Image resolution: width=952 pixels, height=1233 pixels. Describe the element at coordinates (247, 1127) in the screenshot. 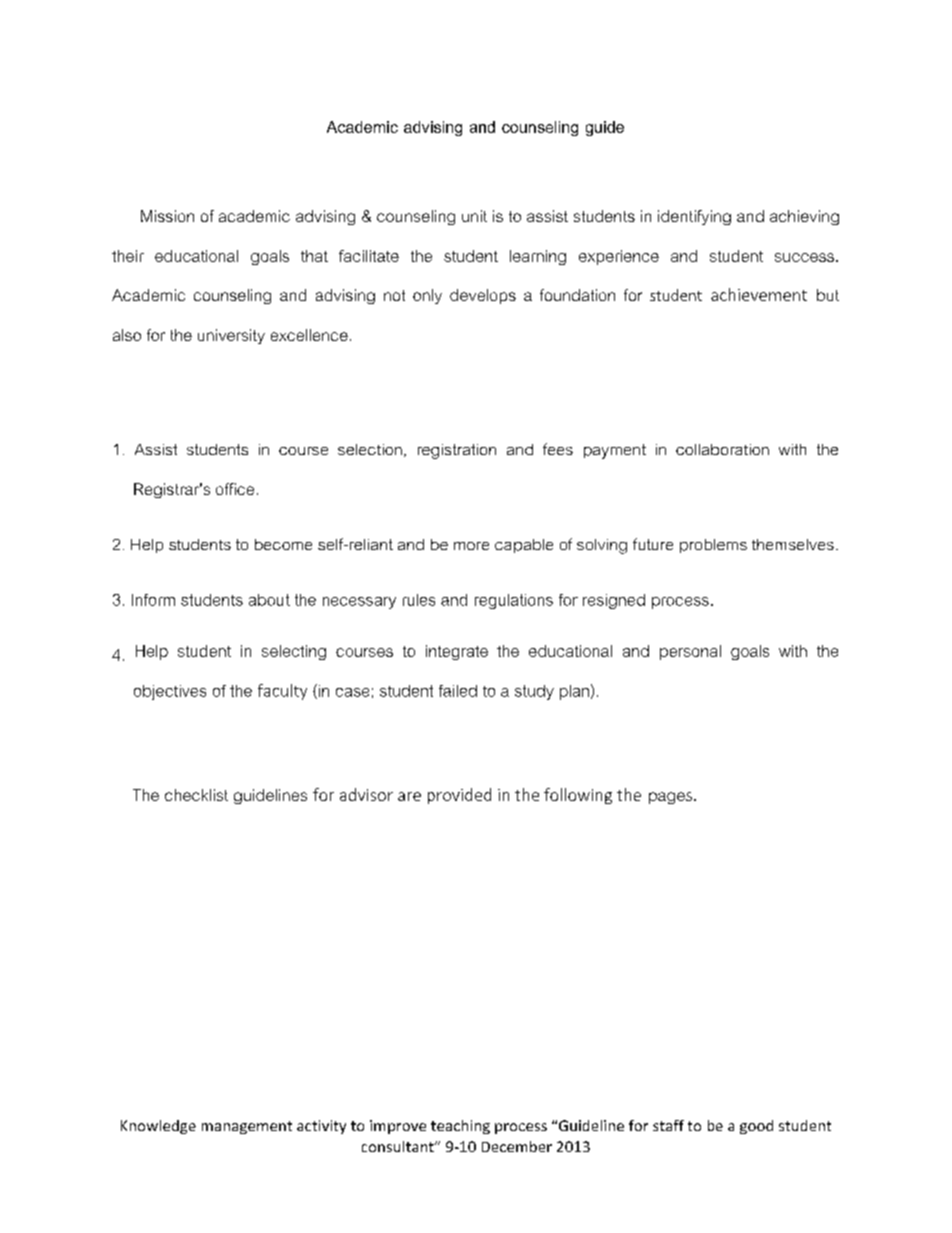

I see `management` at that location.
